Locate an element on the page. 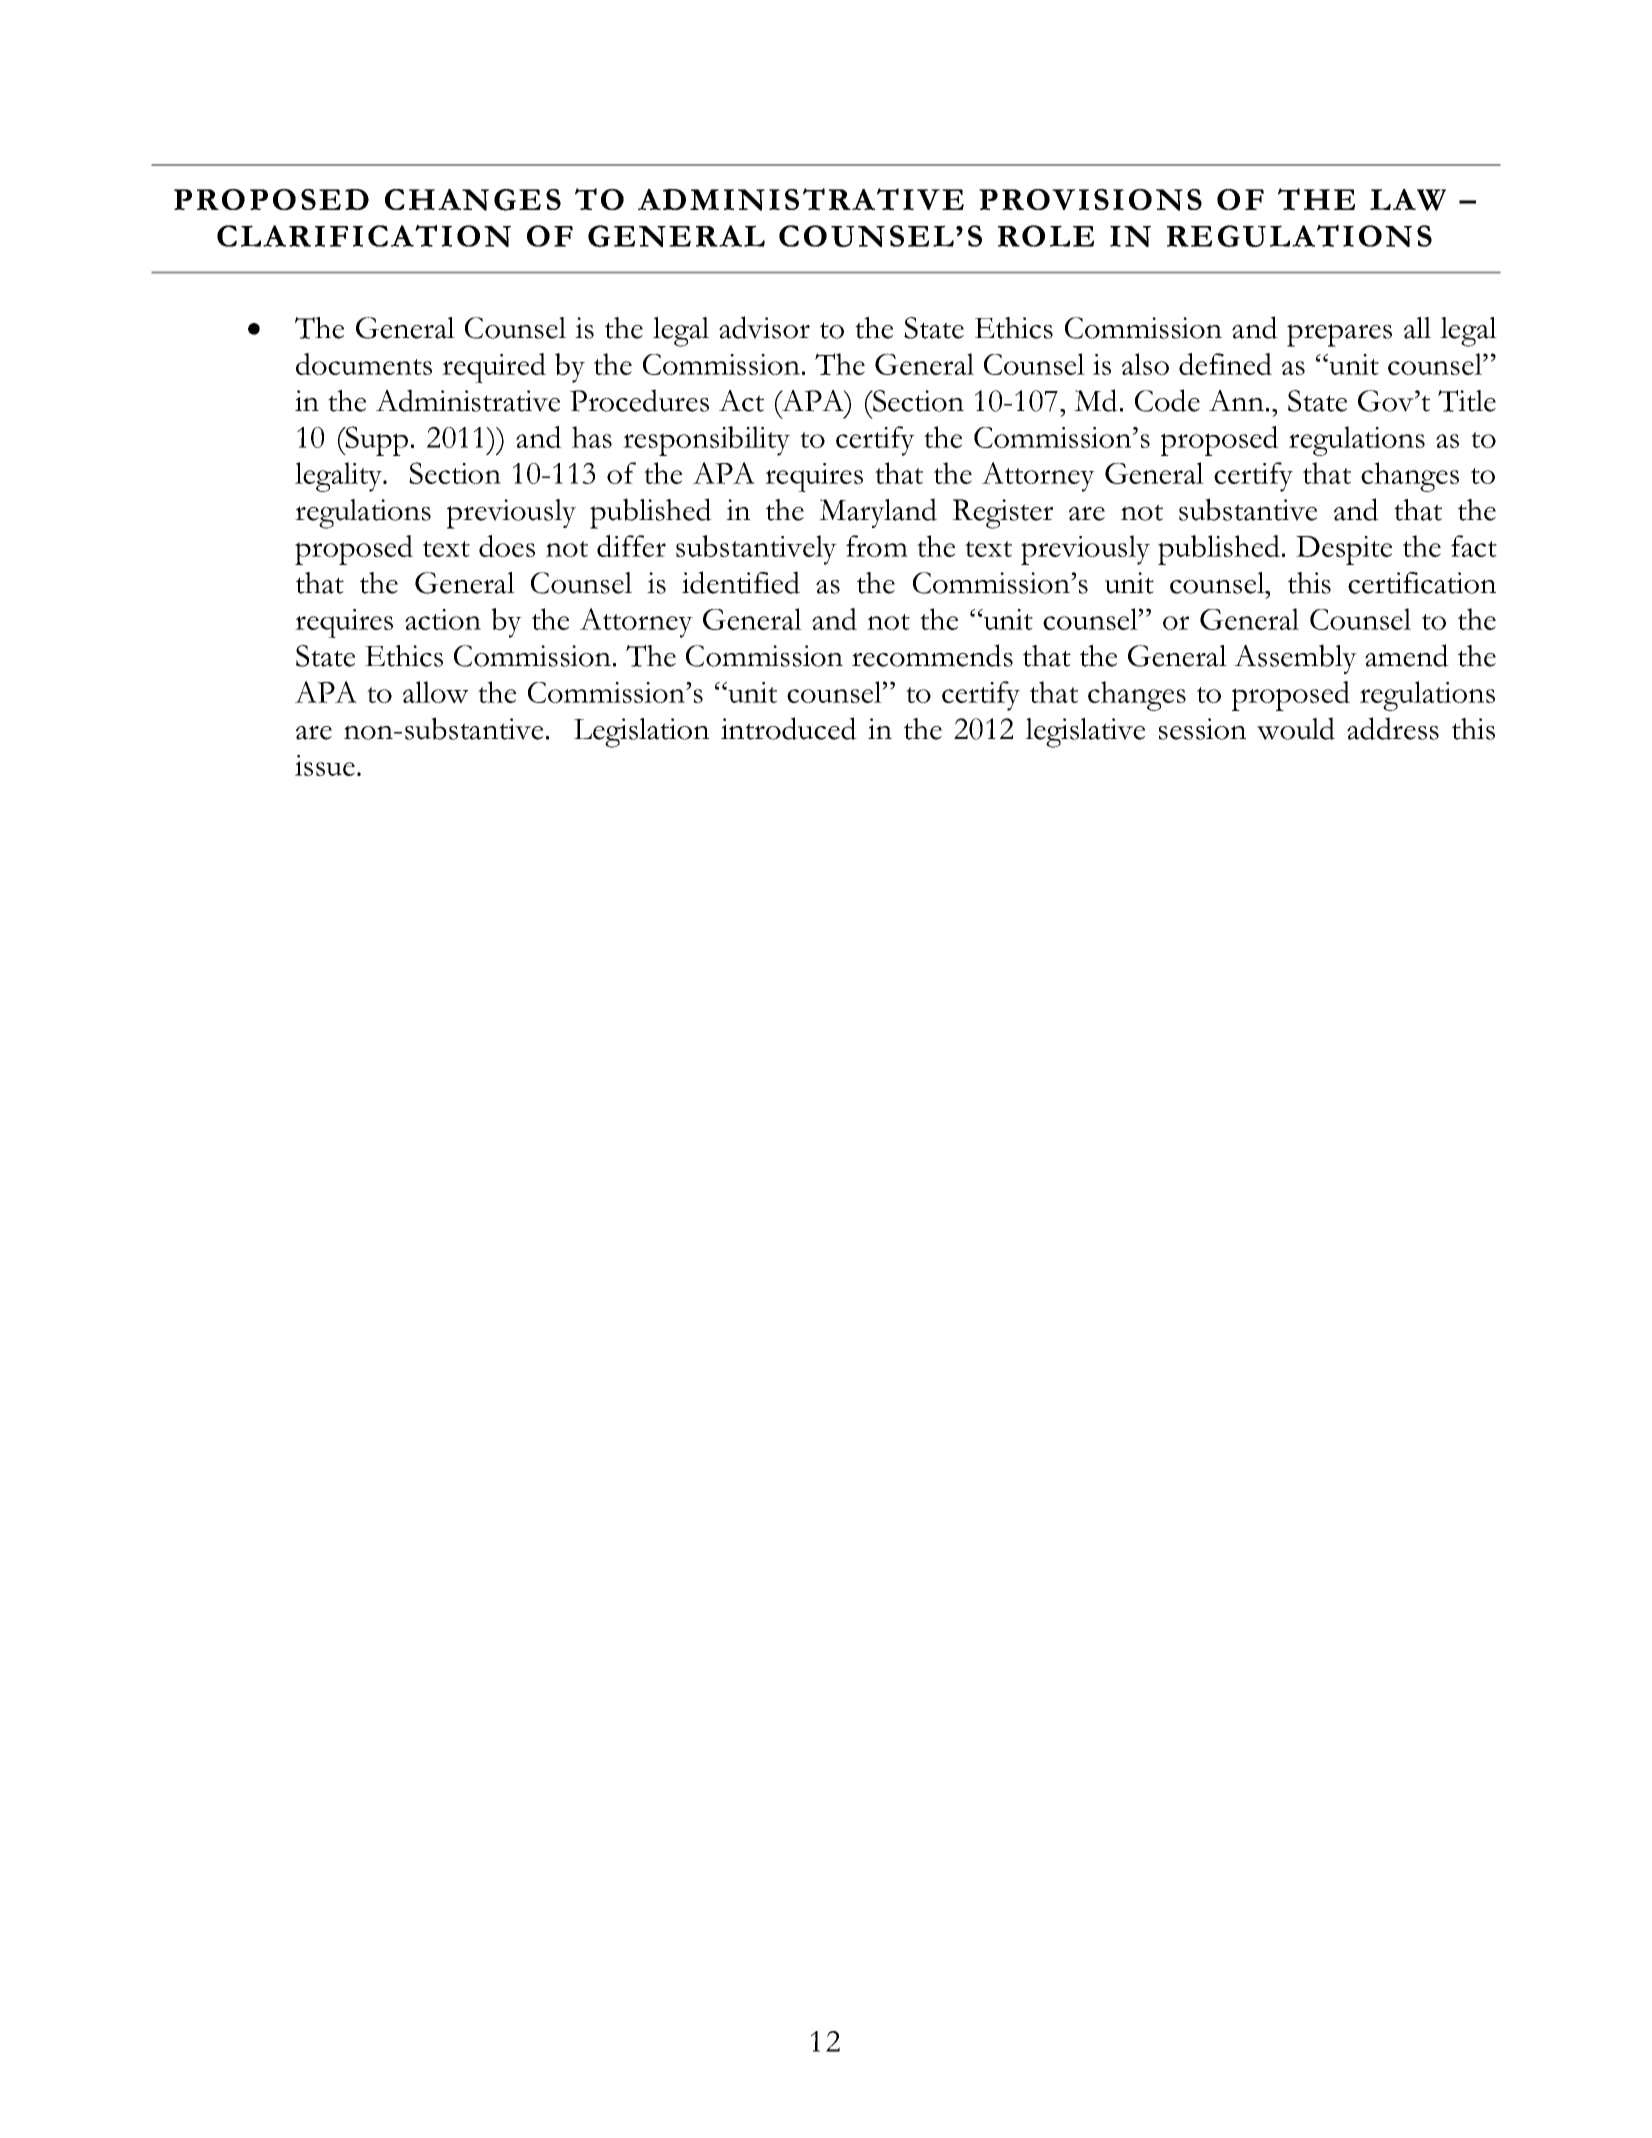  CLARIFICATION is located at coordinates (364, 236).
